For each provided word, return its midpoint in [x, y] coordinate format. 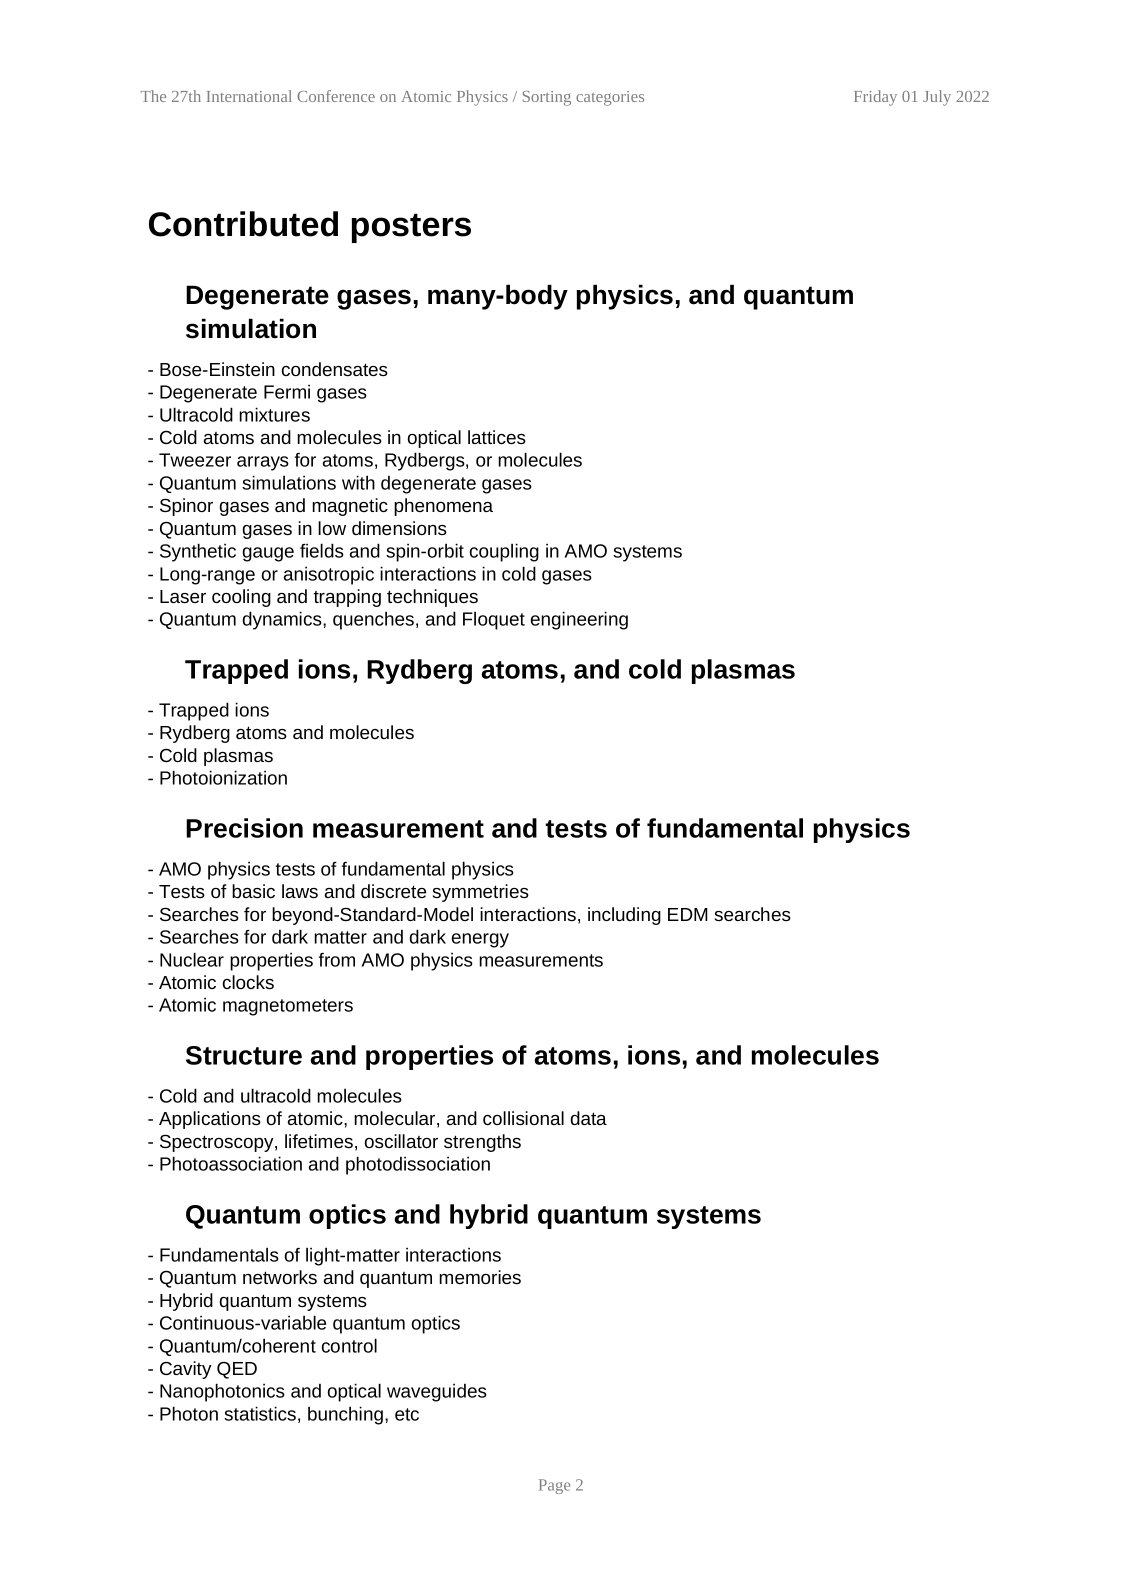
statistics [260, 1413]
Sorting [547, 98]
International [249, 96]
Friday [875, 98]
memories [480, 1277]
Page [554, 1486]
